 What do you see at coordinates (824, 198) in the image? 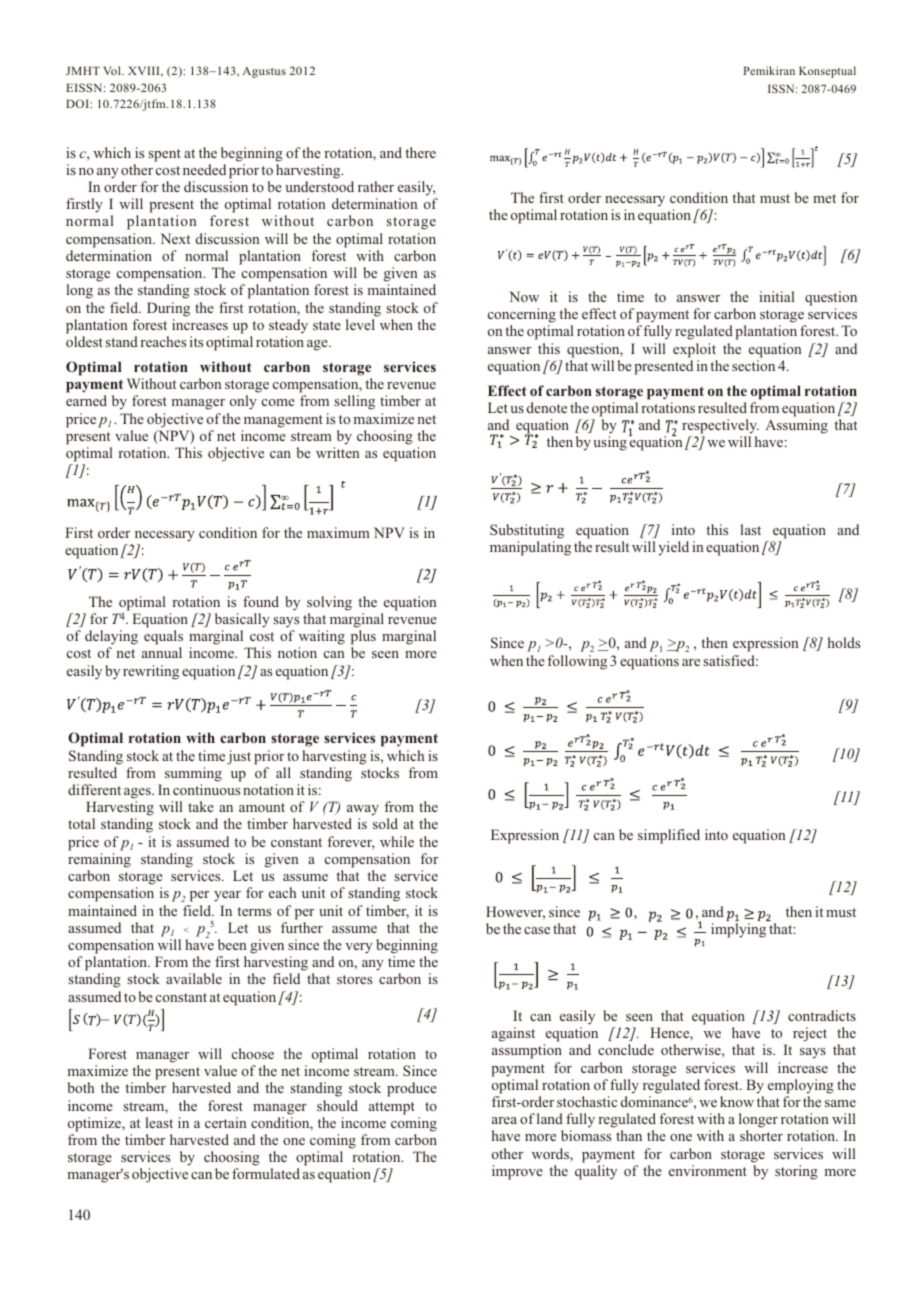
I see `met` at bounding box center [824, 198].
